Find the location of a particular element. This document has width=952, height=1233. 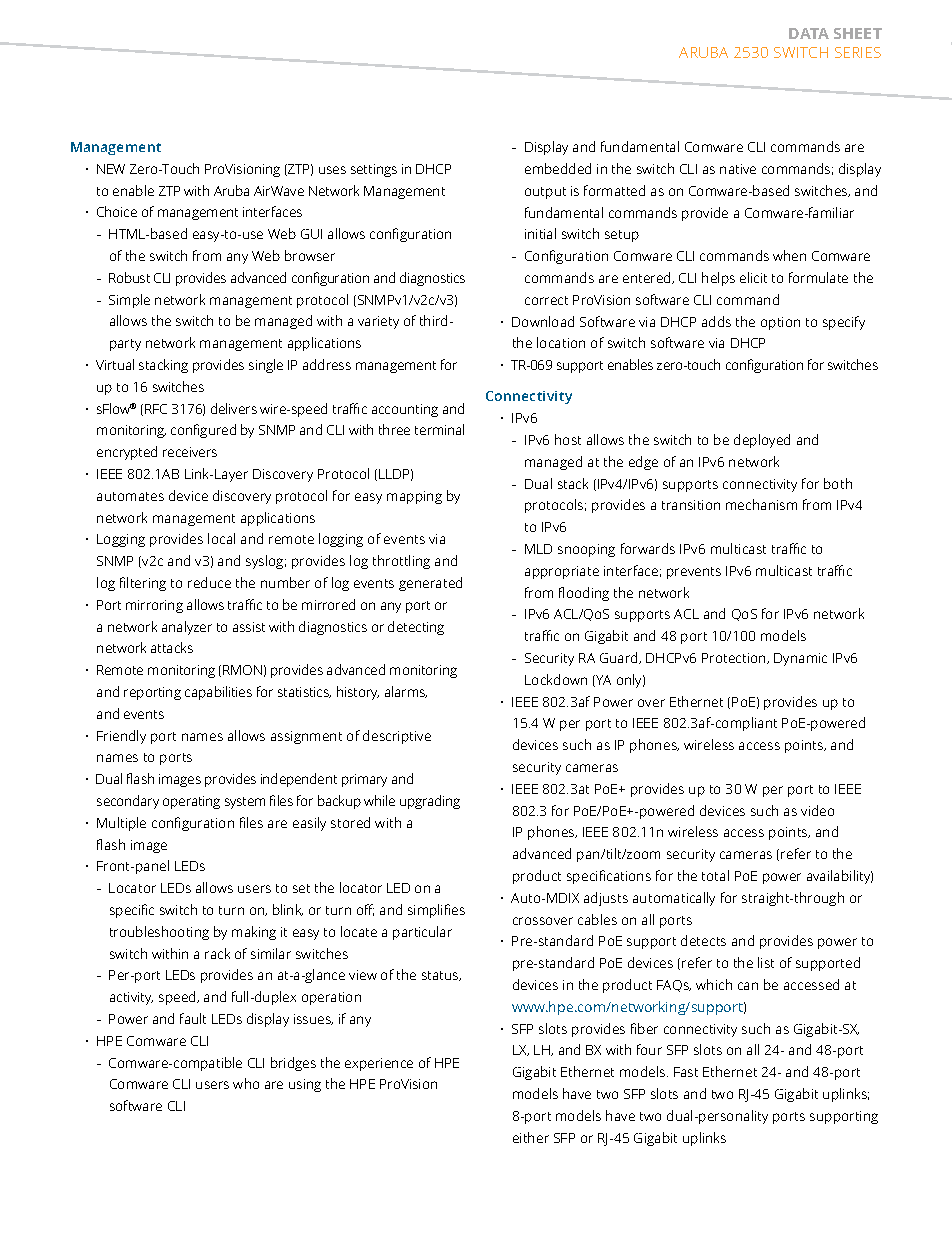

who is located at coordinates (246, 1083).
